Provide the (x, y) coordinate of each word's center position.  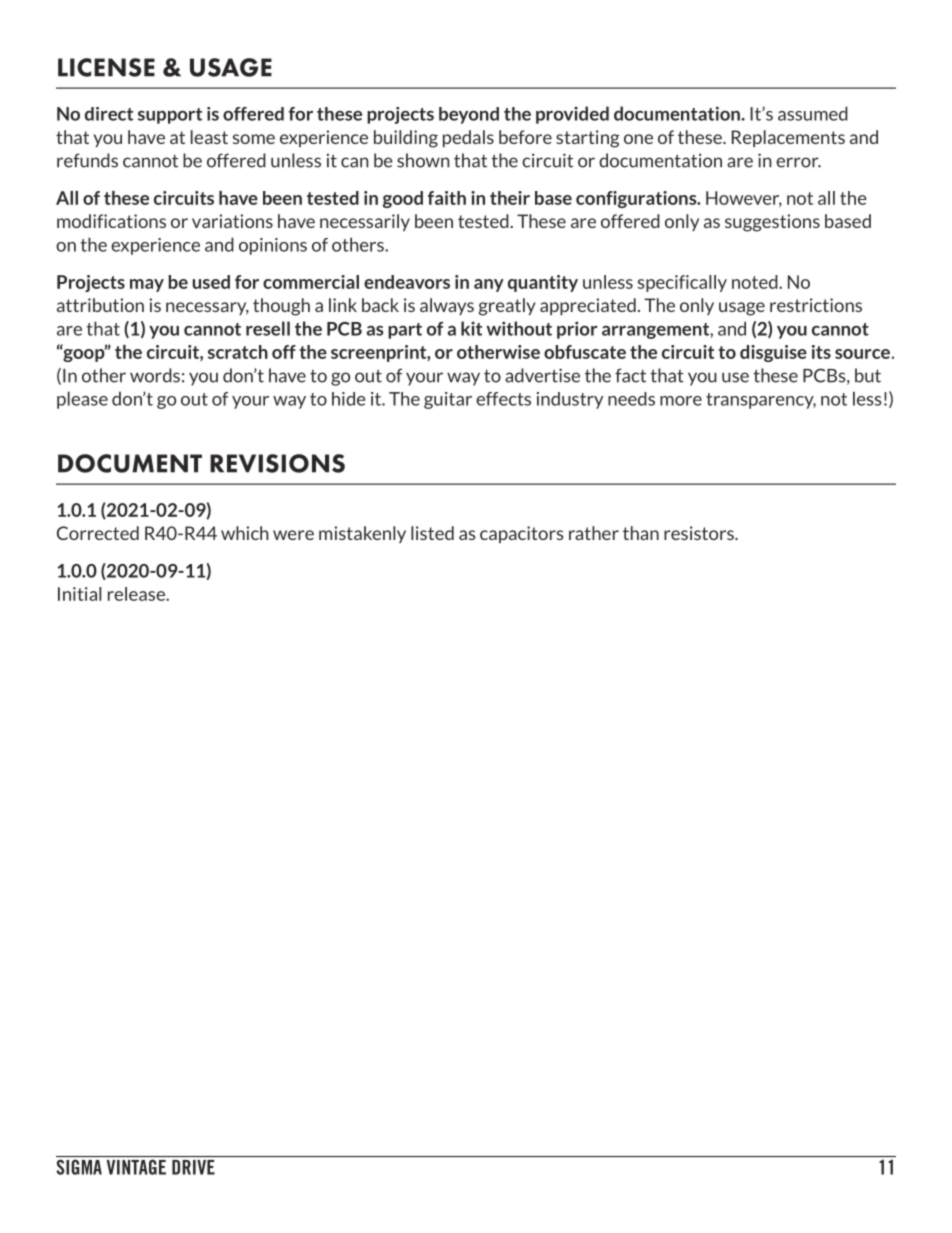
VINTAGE (136, 1167)
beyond (469, 115)
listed (432, 533)
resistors (700, 533)
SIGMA (79, 1167)
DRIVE (193, 1167)
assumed (813, 113)
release (137, 594)
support (170, 116)
